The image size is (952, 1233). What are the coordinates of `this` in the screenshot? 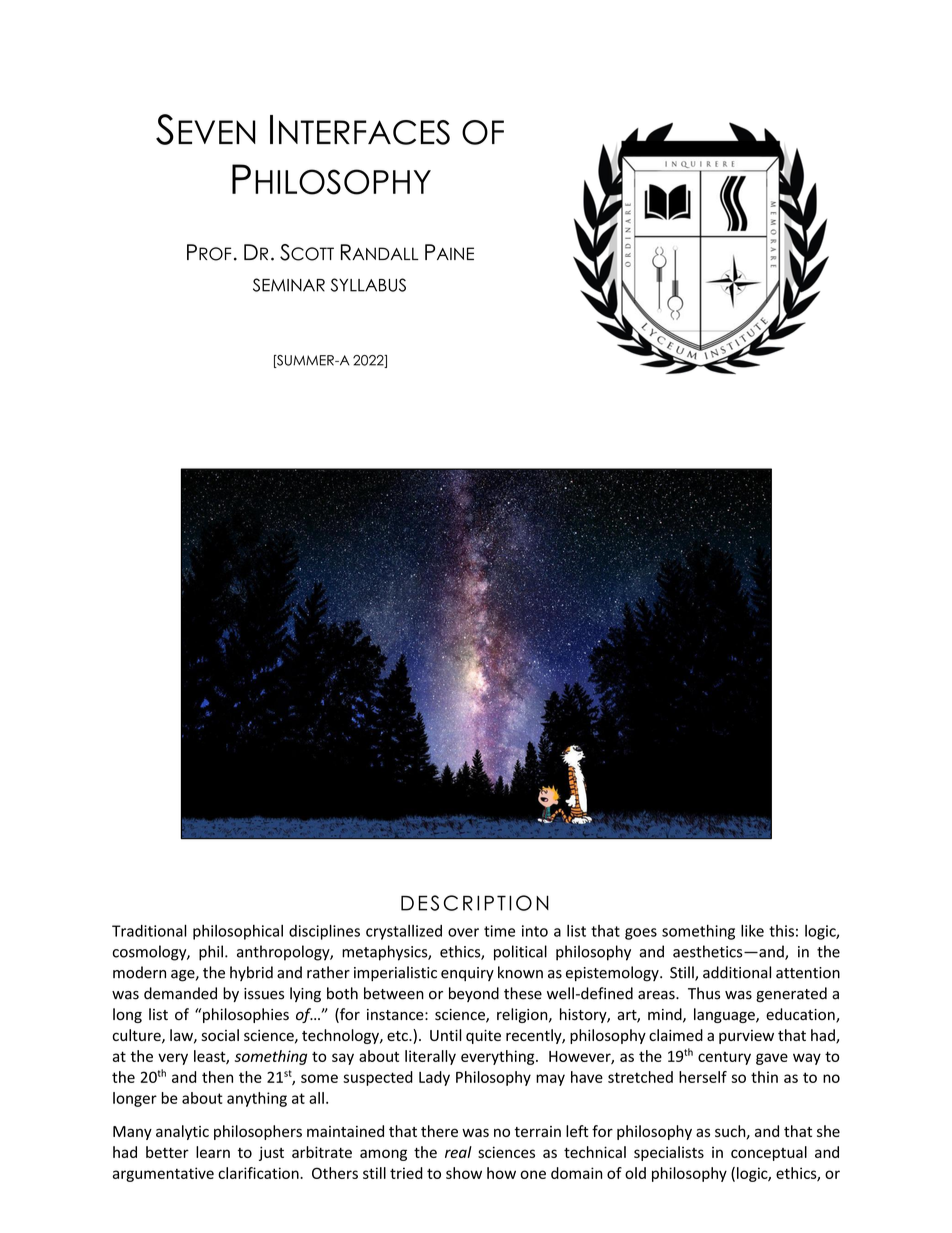 It's located at (781, 931).
